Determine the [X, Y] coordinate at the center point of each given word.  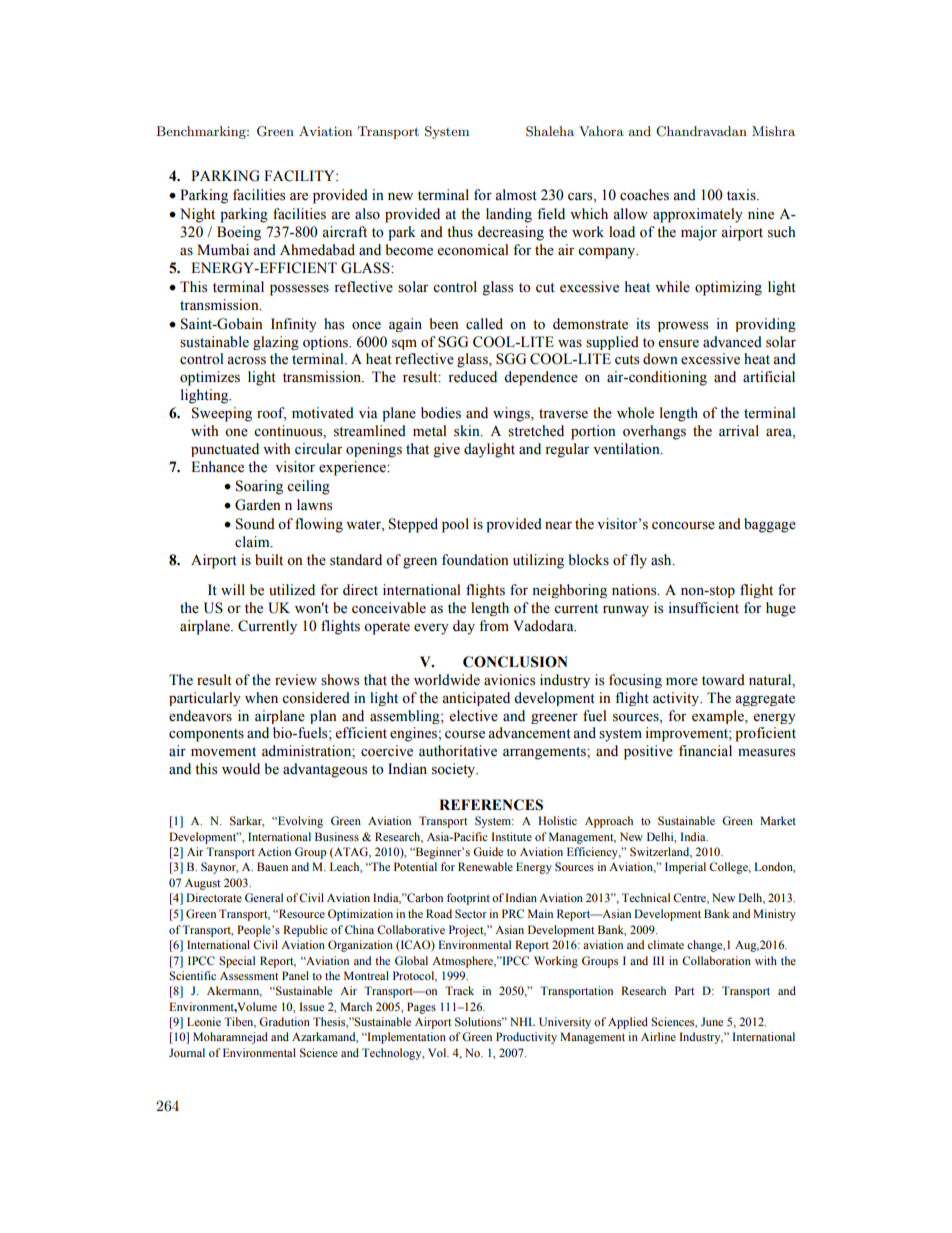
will [233, 589]
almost [516, 195]
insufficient [703, 608]
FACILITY [300, 176]
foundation [475, 560]
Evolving [299, 822]
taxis [742, 195]
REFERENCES [491, 805]
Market [778, 820]
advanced [732, 342]
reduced [472, 377]
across [246, 361]
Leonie [204, 1021]
